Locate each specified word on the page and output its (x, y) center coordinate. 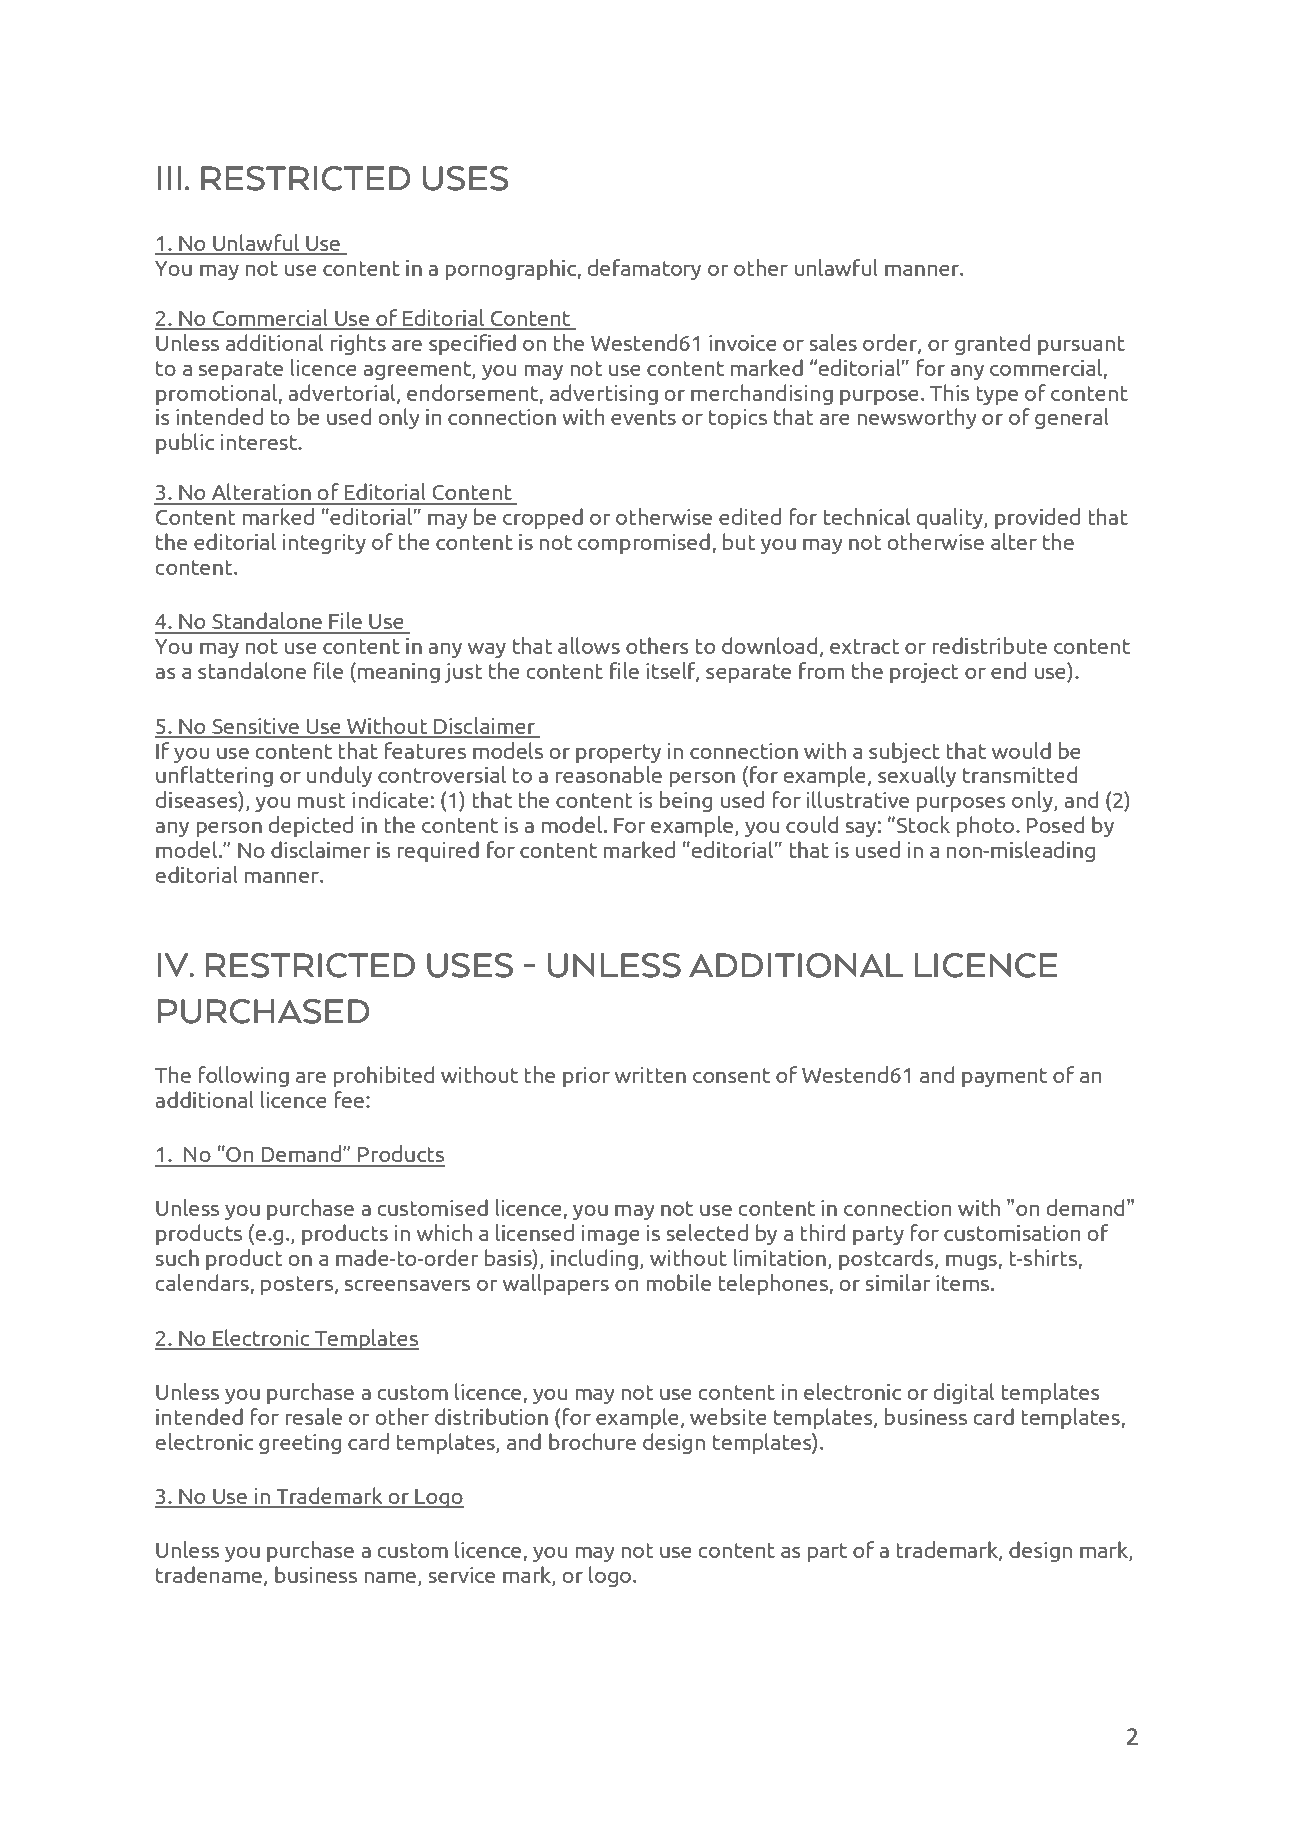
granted (992, 344)
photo (987, 826)
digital (963, 1393)
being (686, 801)
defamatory (644, 269)
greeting (300, 1444)
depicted (310, 826)
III (169, 178)
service (461, 1575)
